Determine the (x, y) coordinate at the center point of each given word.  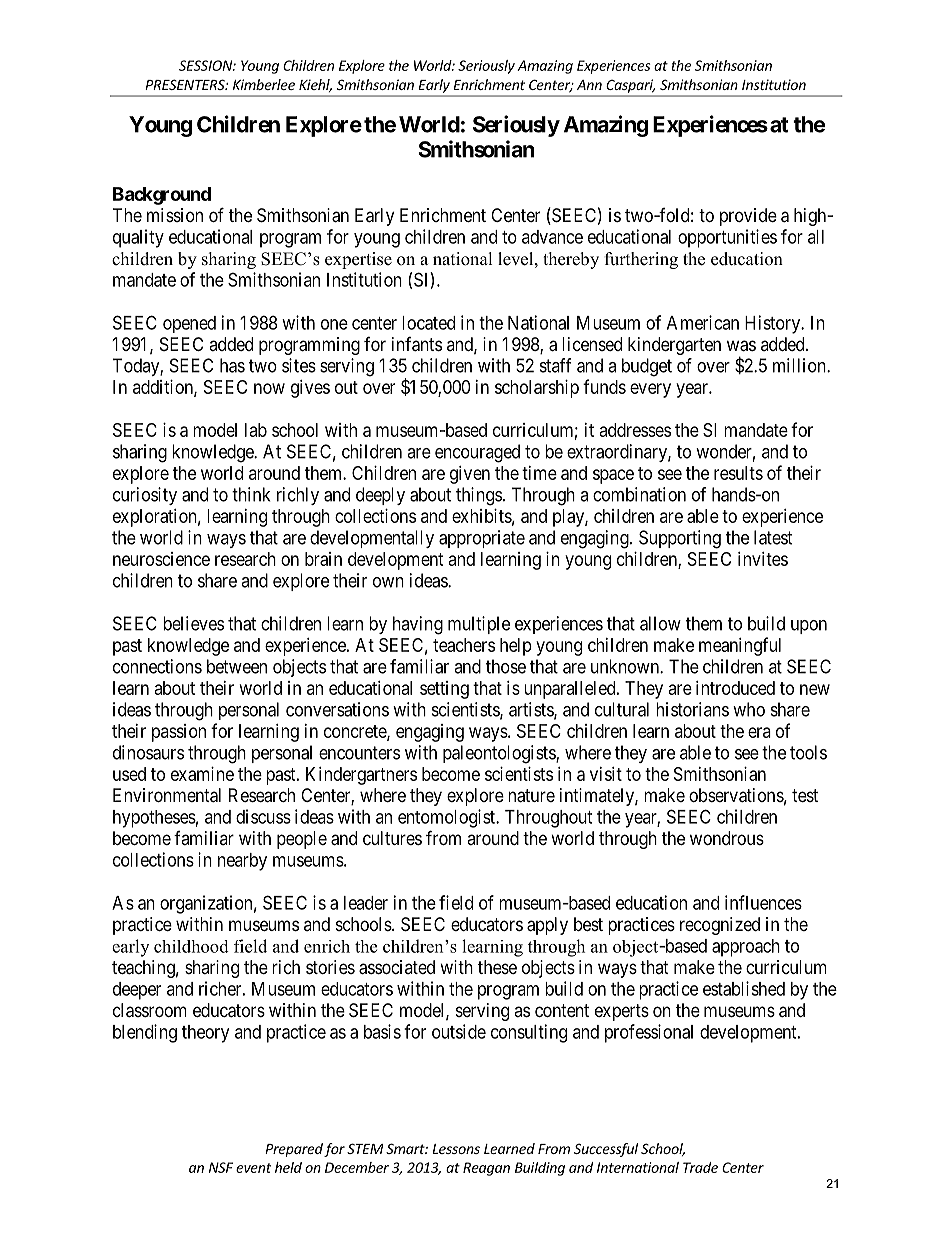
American (703, 322)
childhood (191, 946)
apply (547, 926)
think (251, 494)
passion (179, 733)
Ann (589, 85)
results (738, 473)
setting (444, 690)
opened (189, 324)
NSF (221, 1167)
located (428, 323)
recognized (720, 926)
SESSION (206, 65)
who (749, 709)
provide (748, 217)
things (479, 496)
